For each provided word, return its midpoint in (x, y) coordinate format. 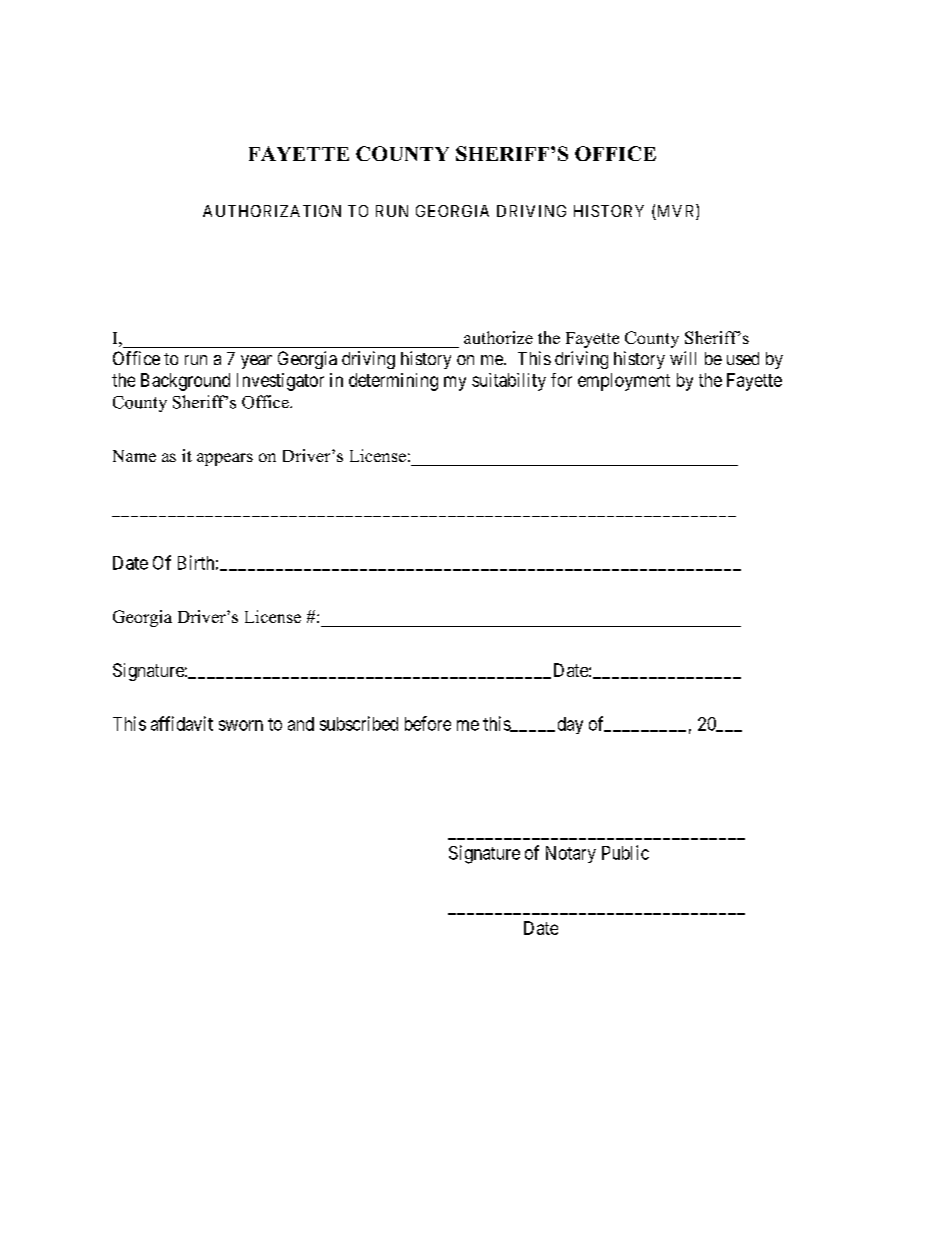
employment (624, 382)
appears (225, 459)
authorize (498, 337)
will (683, 358)
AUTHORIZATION (272, 211)
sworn (241, 725)
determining (393, 382)
